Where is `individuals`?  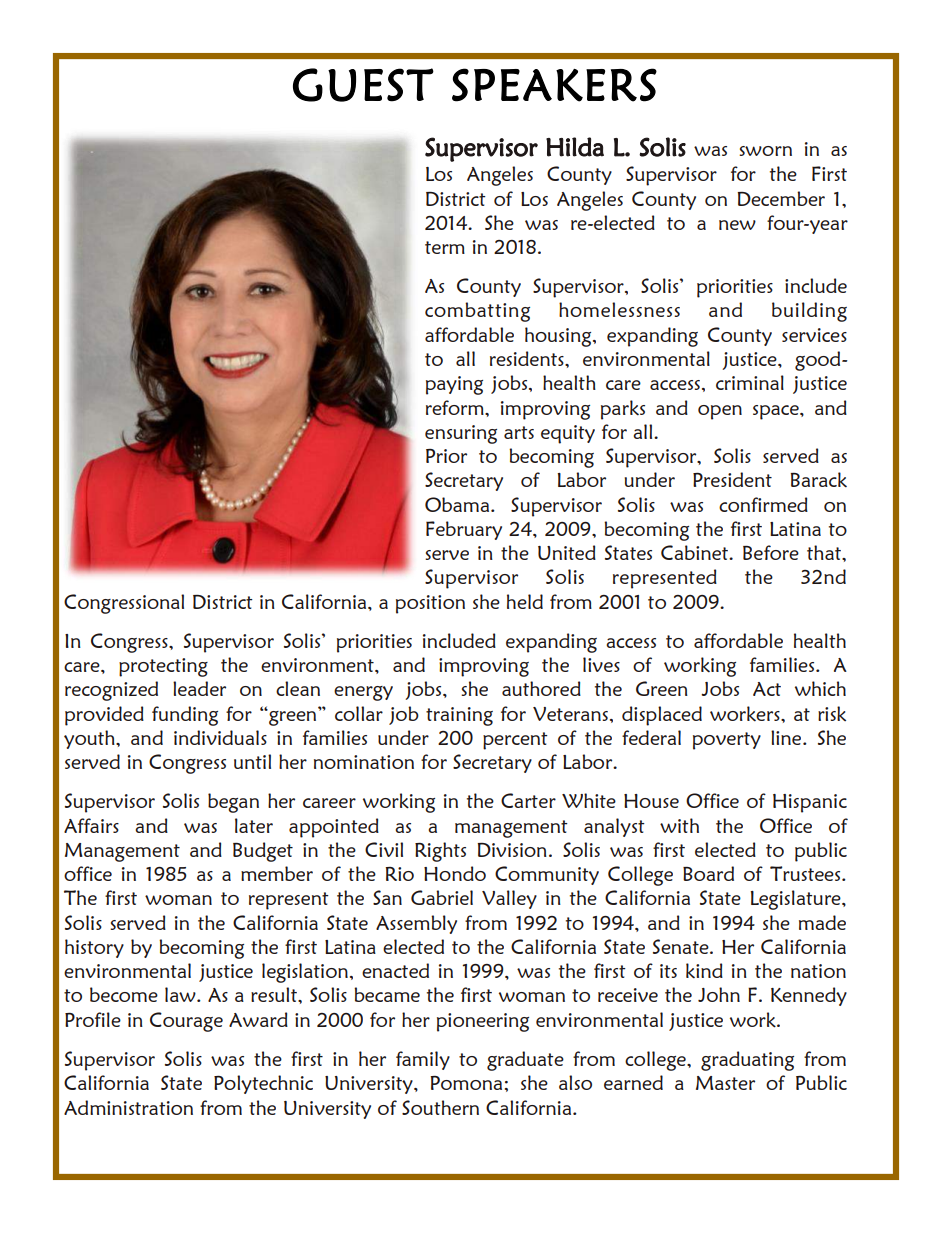 individuals is located at coordinates (220, 737).
